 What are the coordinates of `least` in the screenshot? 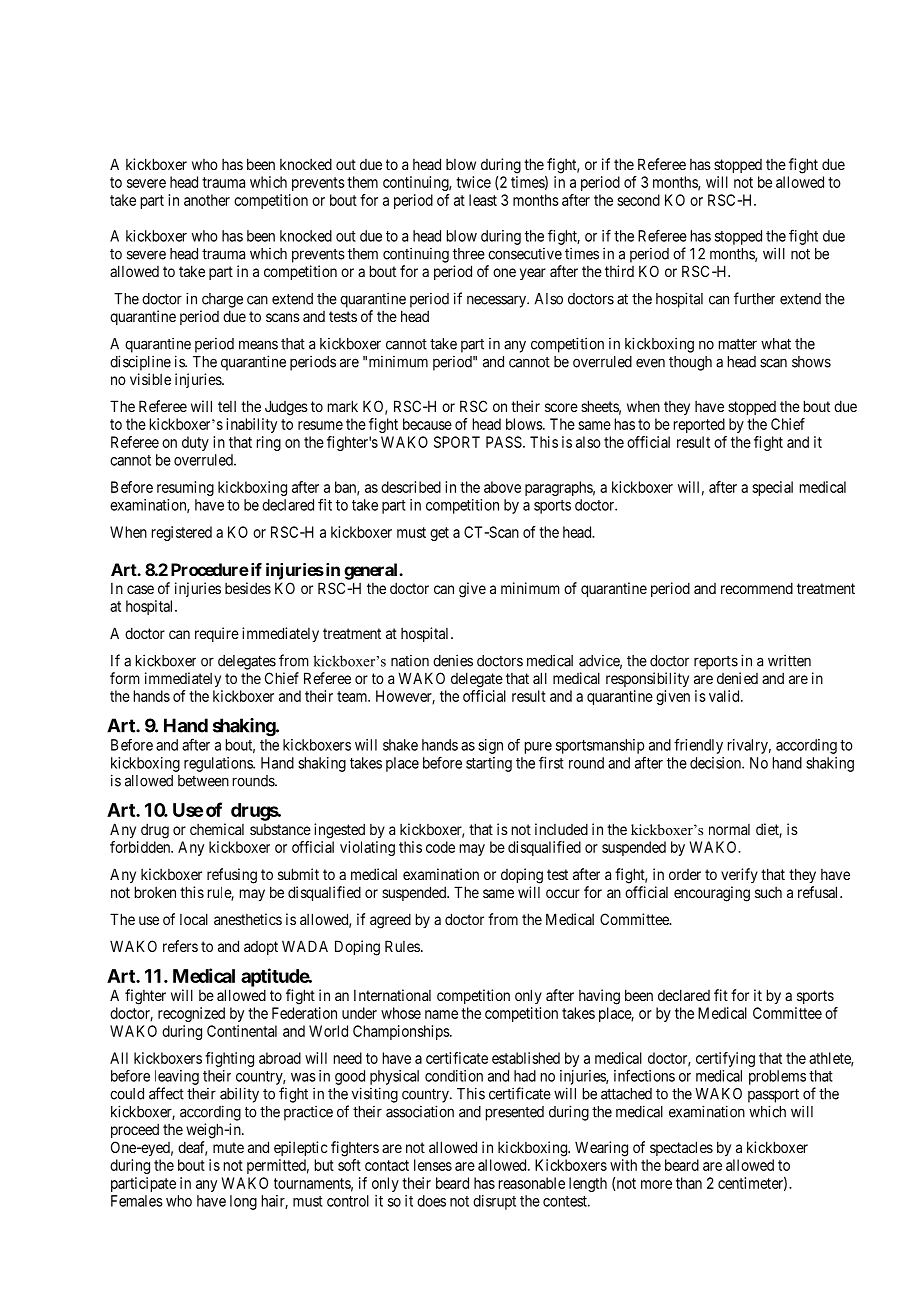 It's located at (483, 200).
